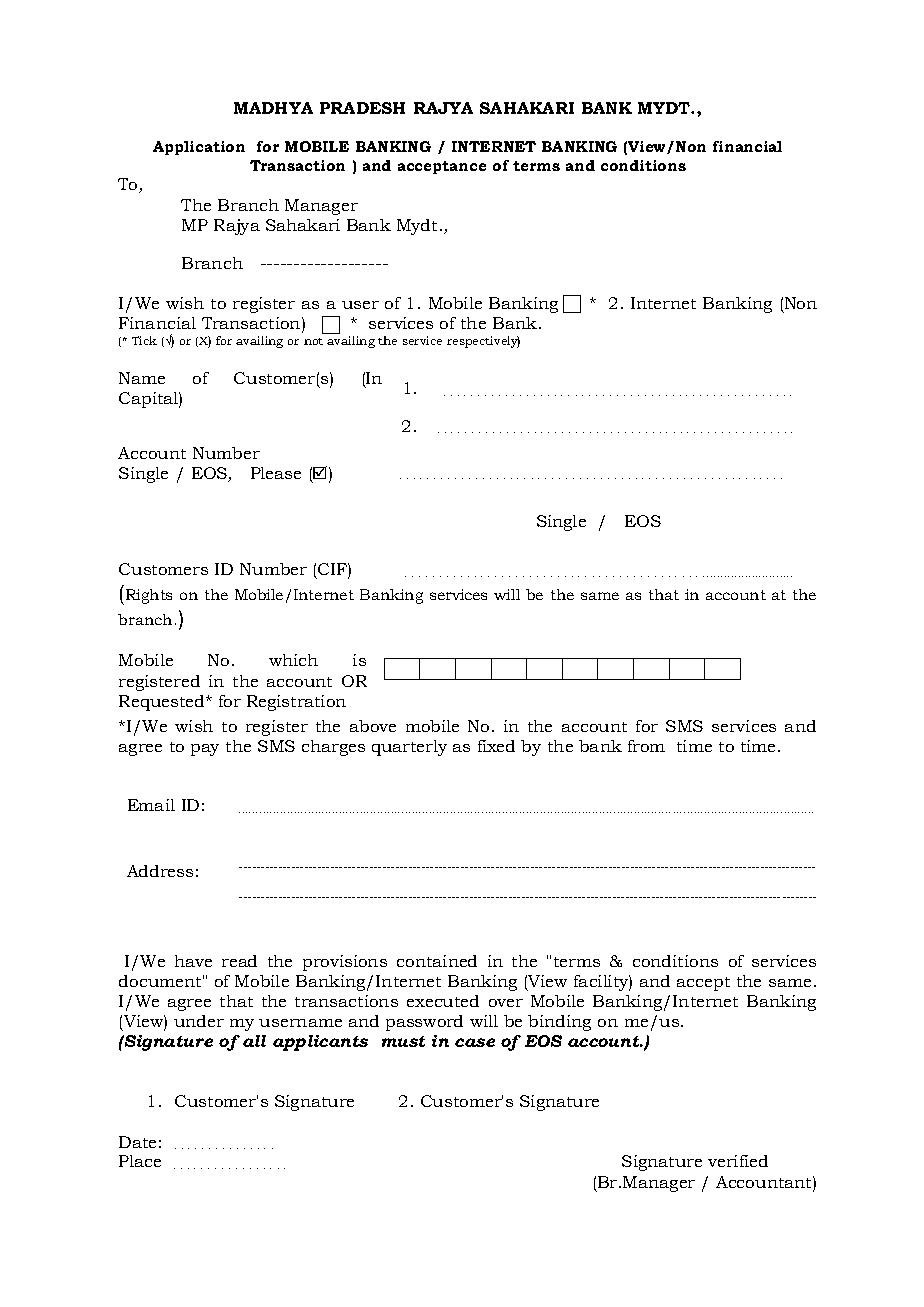 The height and width of the screenshot is (1307, 924). I want to click on case, so click(475, 1042).
